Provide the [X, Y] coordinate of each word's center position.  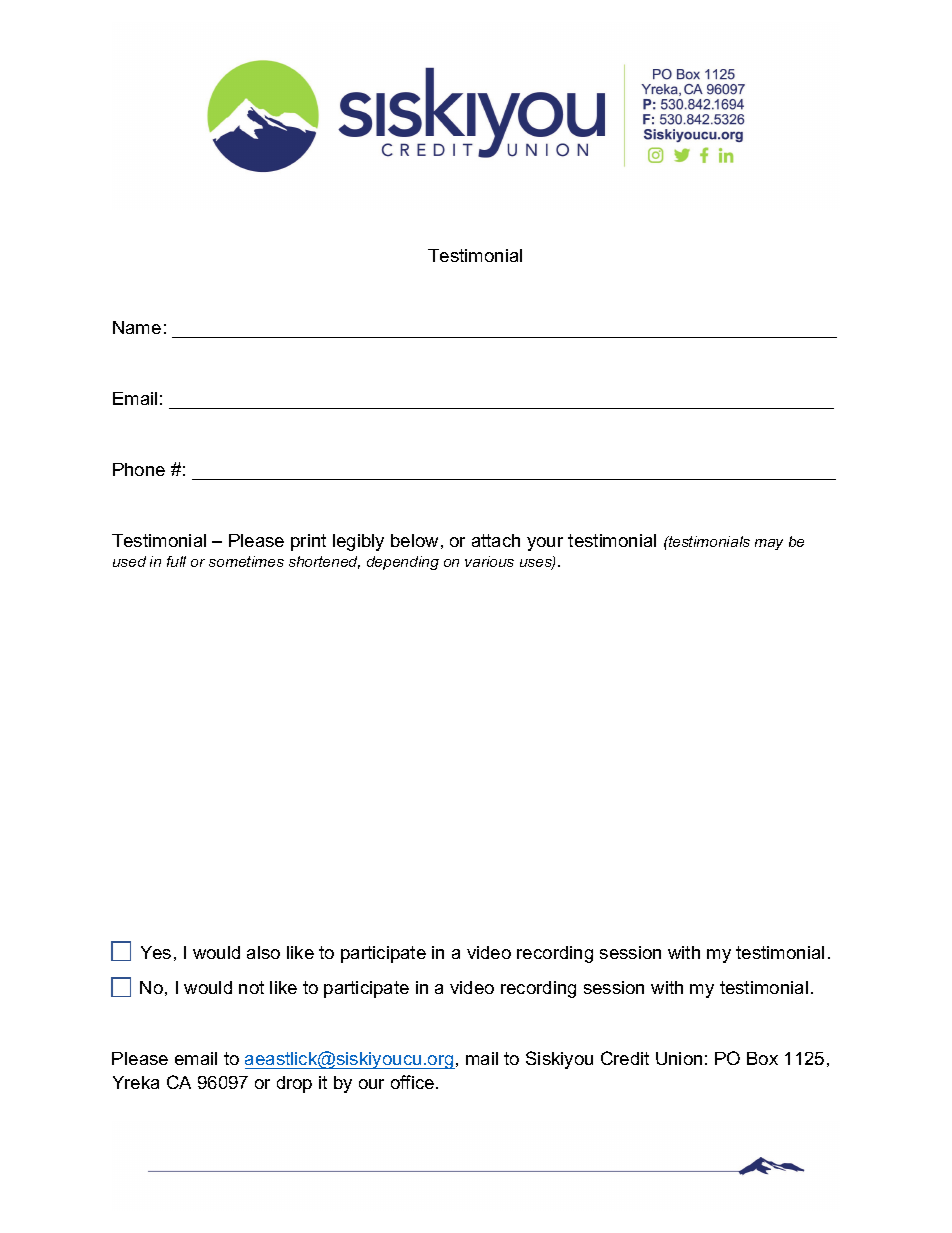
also [263, 952]
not [251, 987]
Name [137, 327]
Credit [625, 1058]
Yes [156, 952]
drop [294, 1084]
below [414, 540]
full [176, 561]
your [545, 544]
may [769, 544]
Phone [139, 469]
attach [496, 540]
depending [403, 563]
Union [679, 1058]
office [414, 1082]
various [489, 561]
